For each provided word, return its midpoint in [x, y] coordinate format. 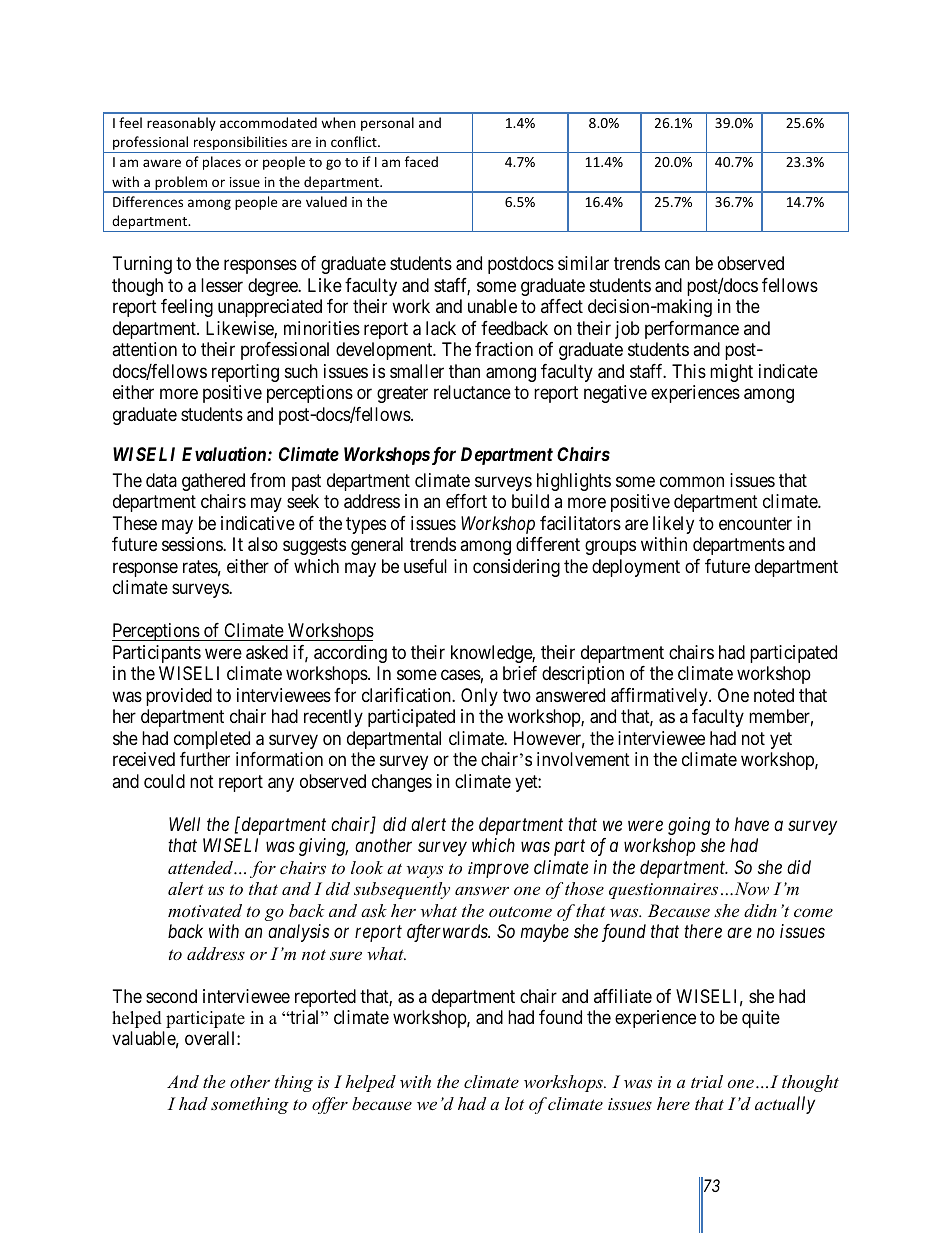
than [464, 371]
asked [267, 652]
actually [785, 1105]
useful [425, 566]
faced [421, 161]
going [689, 826]
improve [498, 870]
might [731, 373]
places [222, 163]
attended [201, 867]
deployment [636, 568]
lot [514, 1103]
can [677, 265]
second [171, 996]
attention [144, 349]
